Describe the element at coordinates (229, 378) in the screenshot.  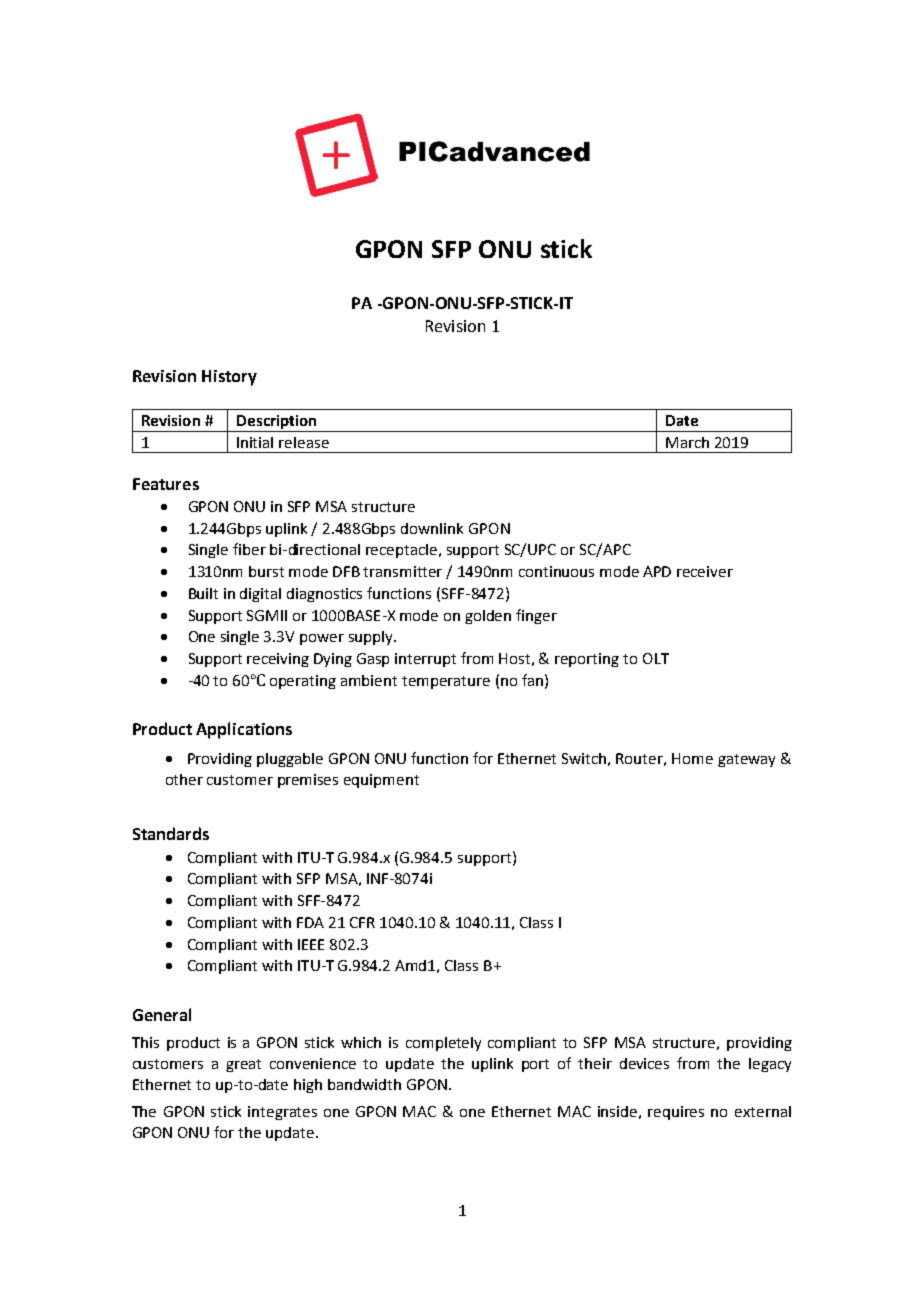
I see `History` at that location.
